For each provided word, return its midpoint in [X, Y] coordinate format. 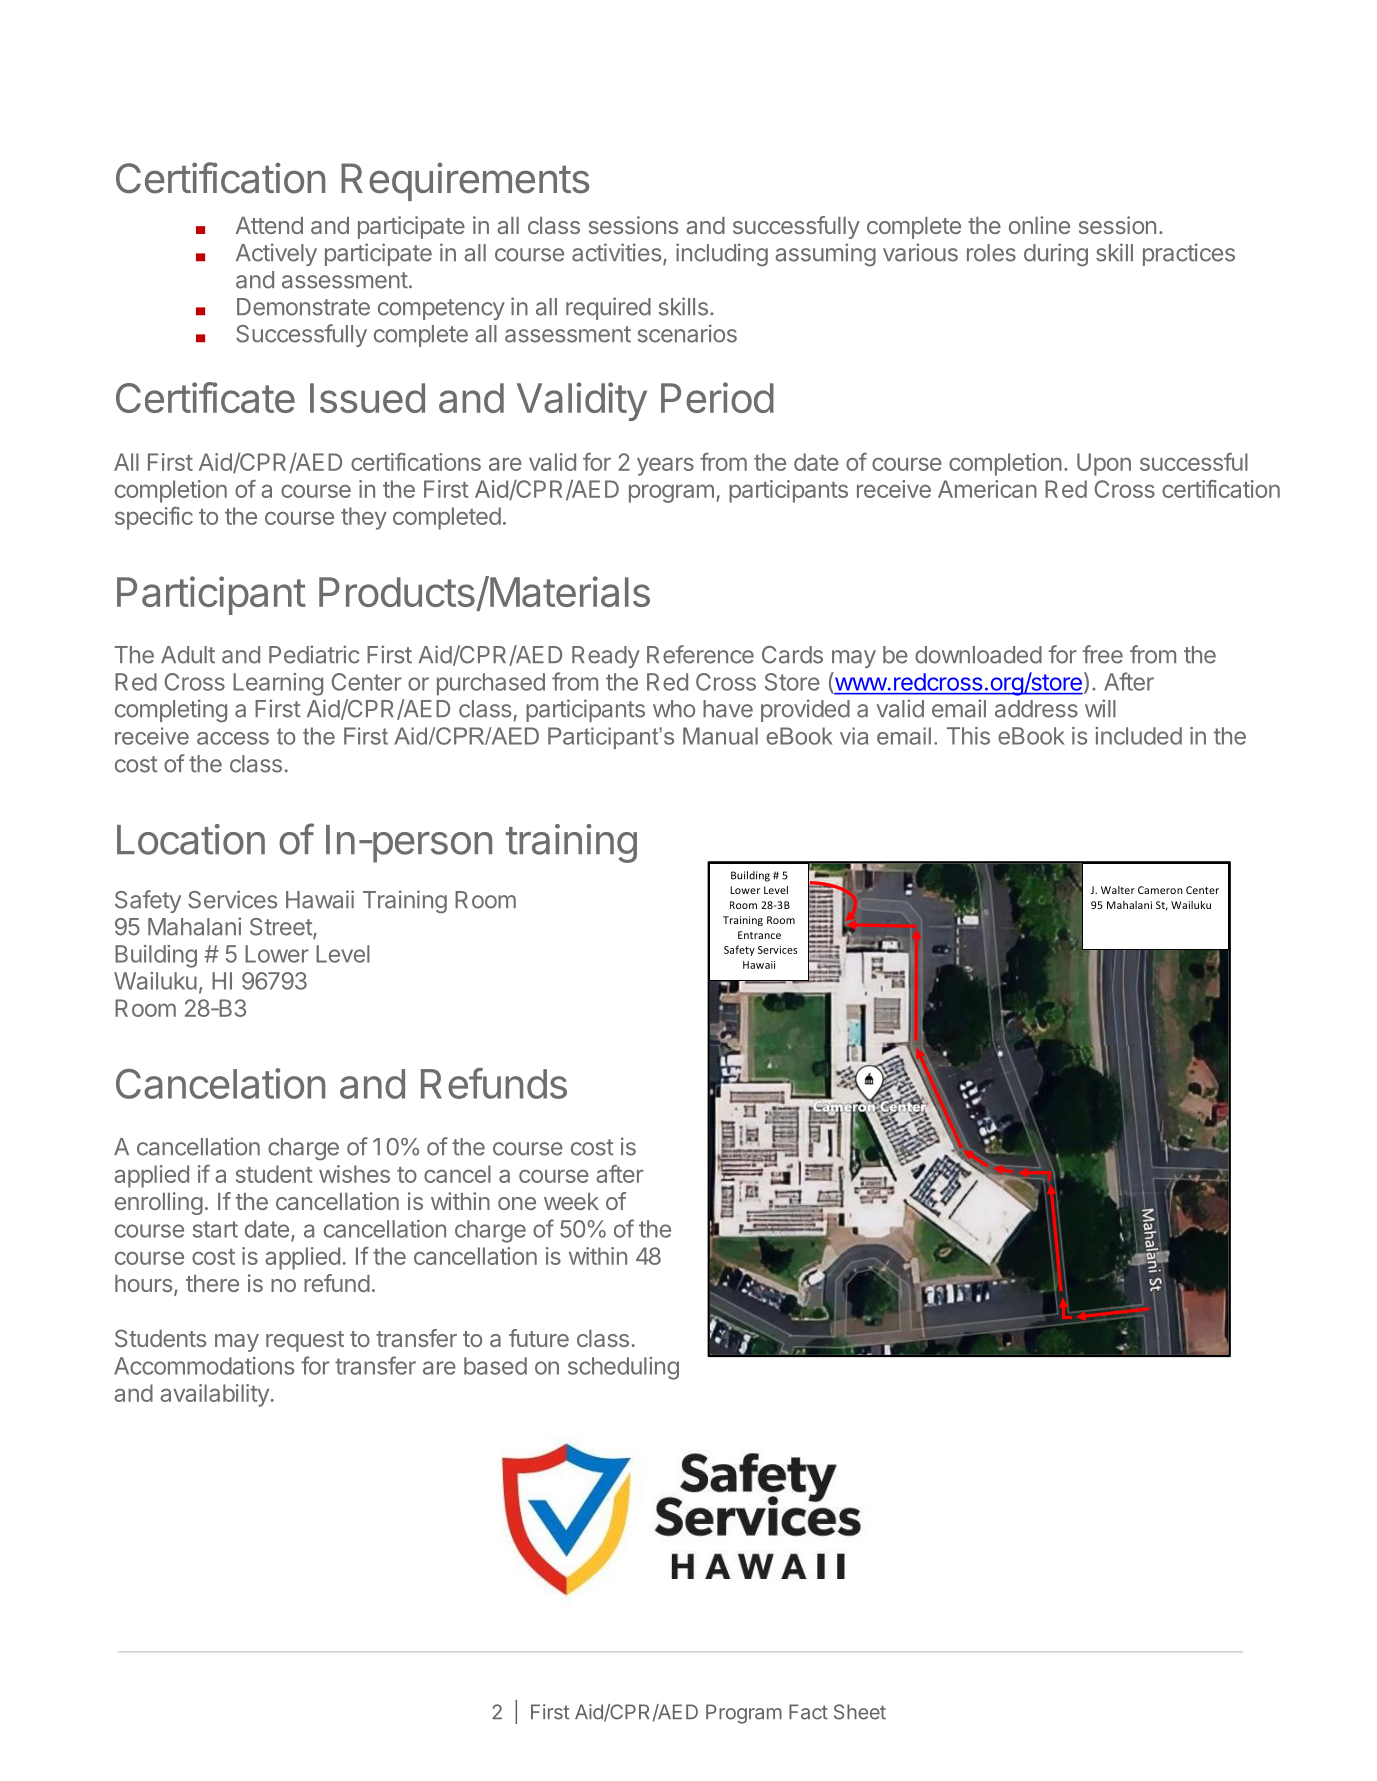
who [674, 709]
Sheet [860, 1712]
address [1036, 709]
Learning [278, 684]
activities [616, 252]
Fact [808, 1712]
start [215, 1229]
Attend [269, 225]
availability [214, 1395]
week [571, 1201]
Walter [1118, 890]
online [1039, 225]
